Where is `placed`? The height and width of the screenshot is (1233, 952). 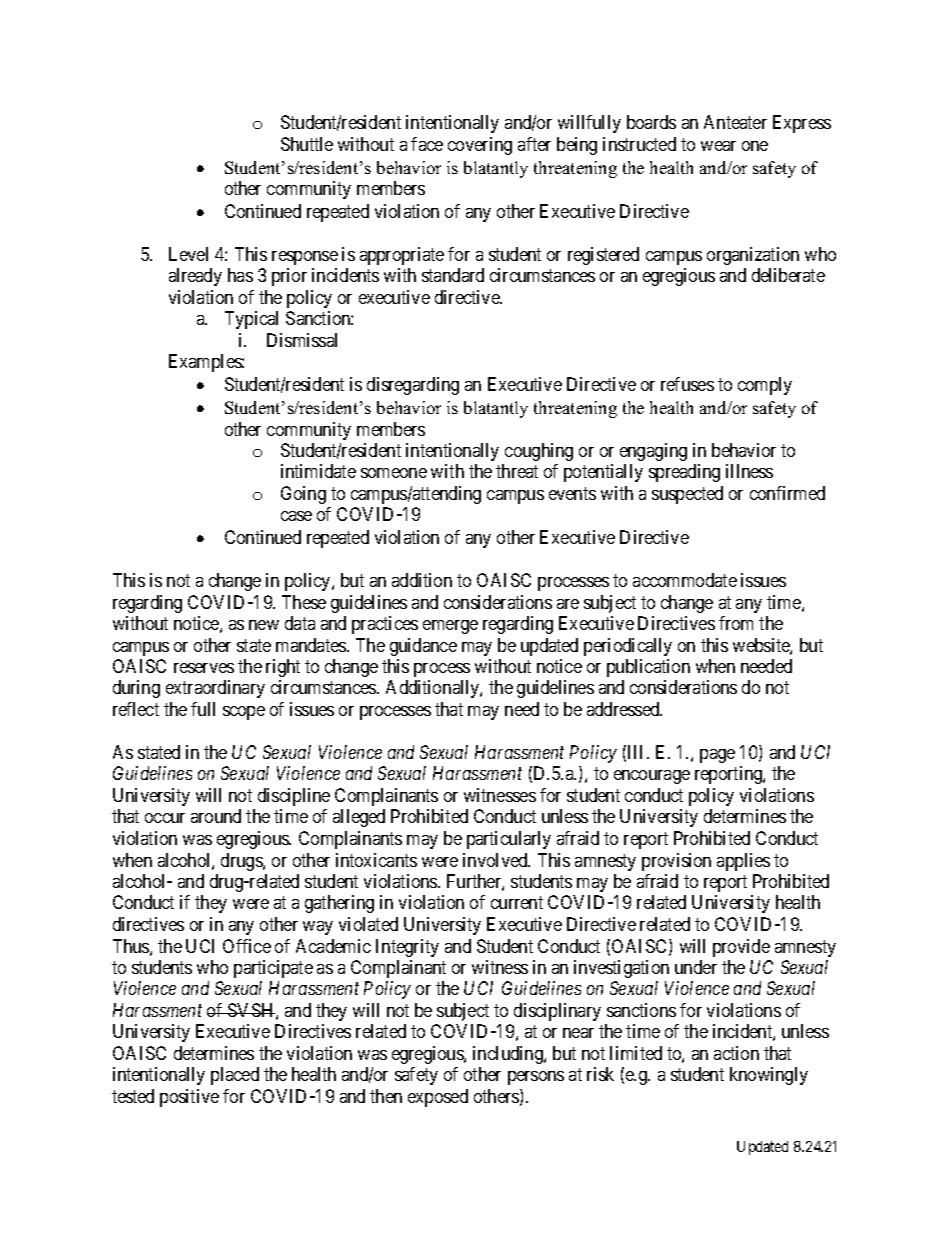
placed is located at coordinates (235, 1076).
